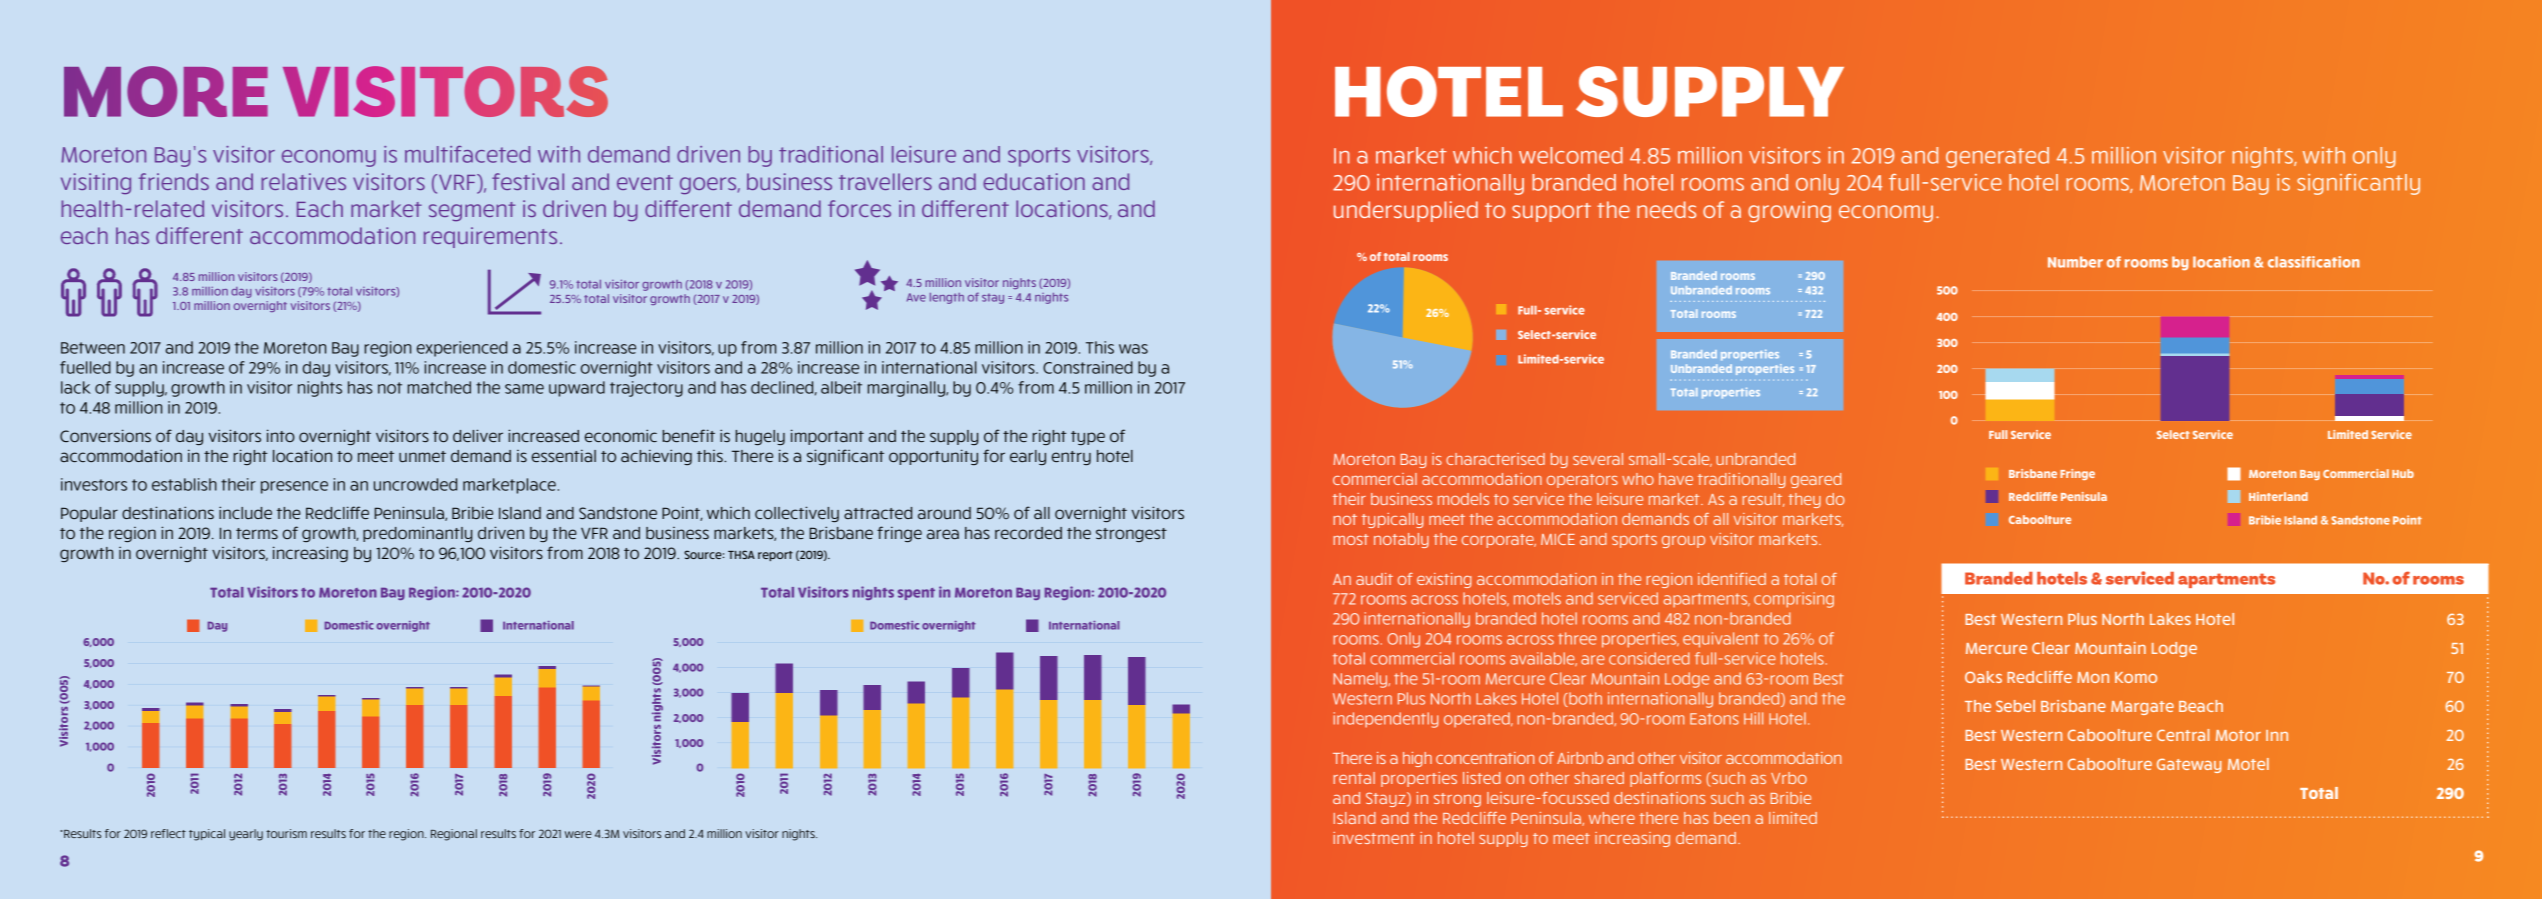 Image resolution: width=2542 pixels, height=899 pixels. I want to click on matched, so click(439, 387).
